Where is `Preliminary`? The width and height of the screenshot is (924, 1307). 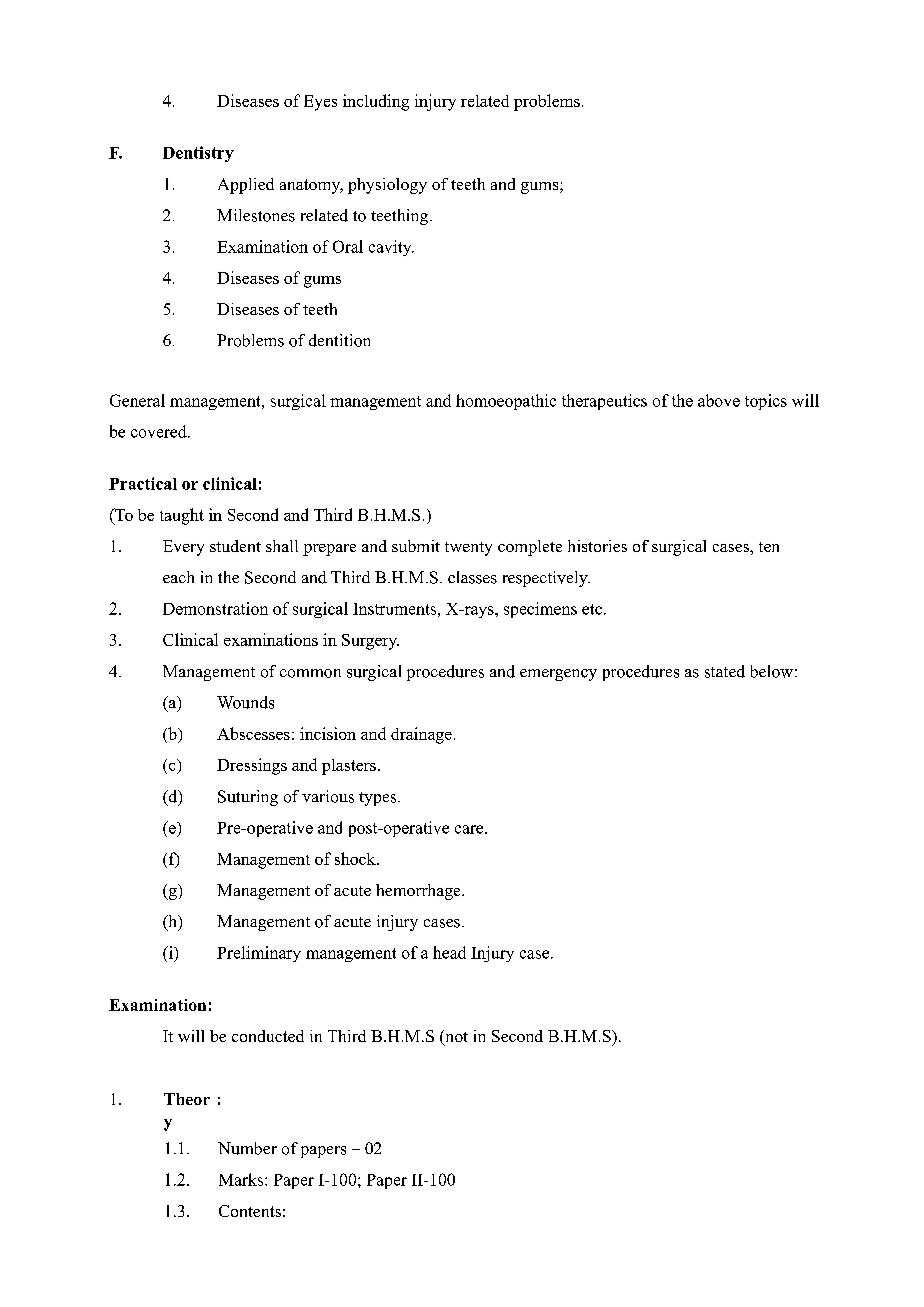 Preliminary is located at coordinates (259, 954).
